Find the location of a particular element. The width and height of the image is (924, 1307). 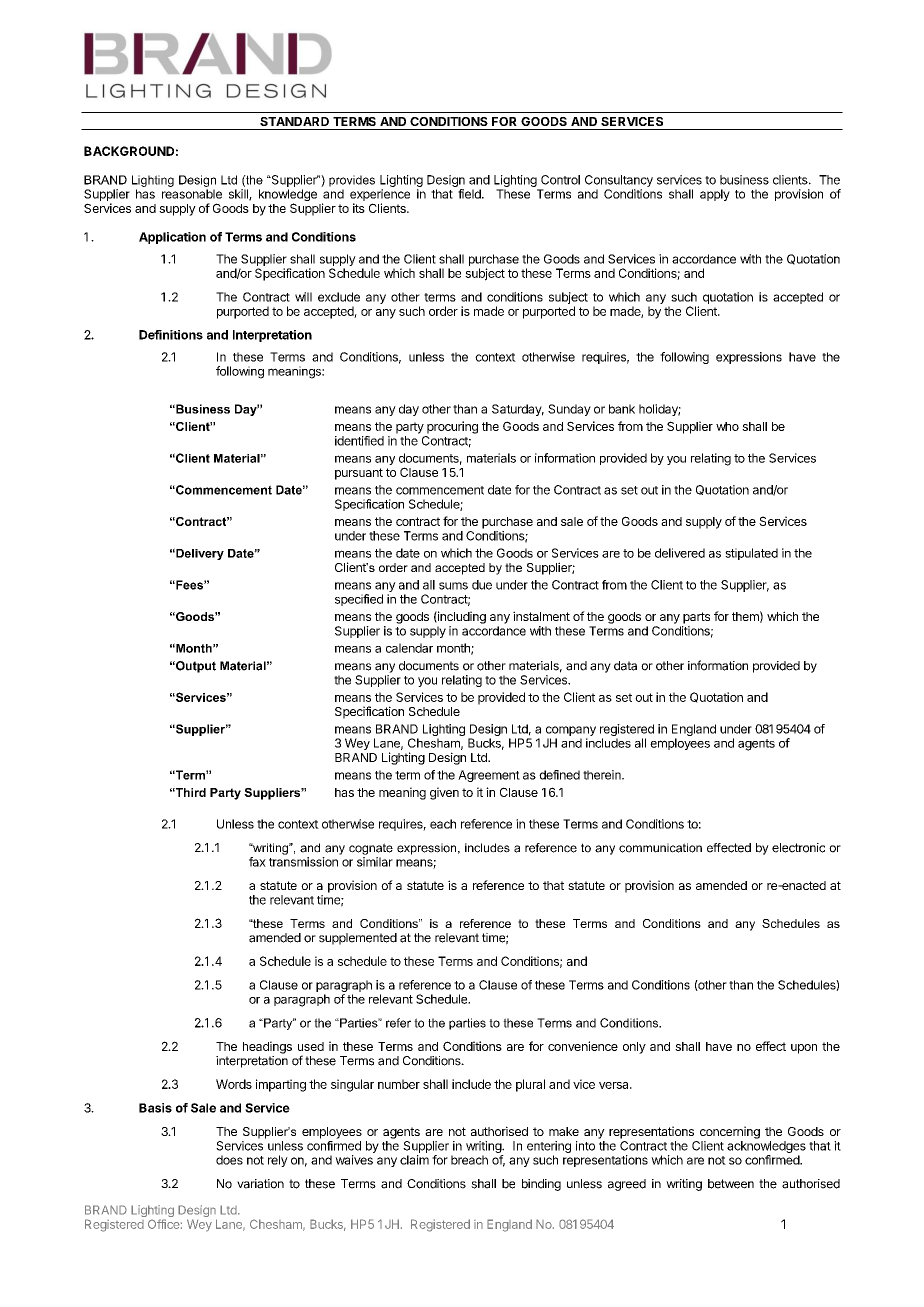

apply is located at coordinates (715, 195).
